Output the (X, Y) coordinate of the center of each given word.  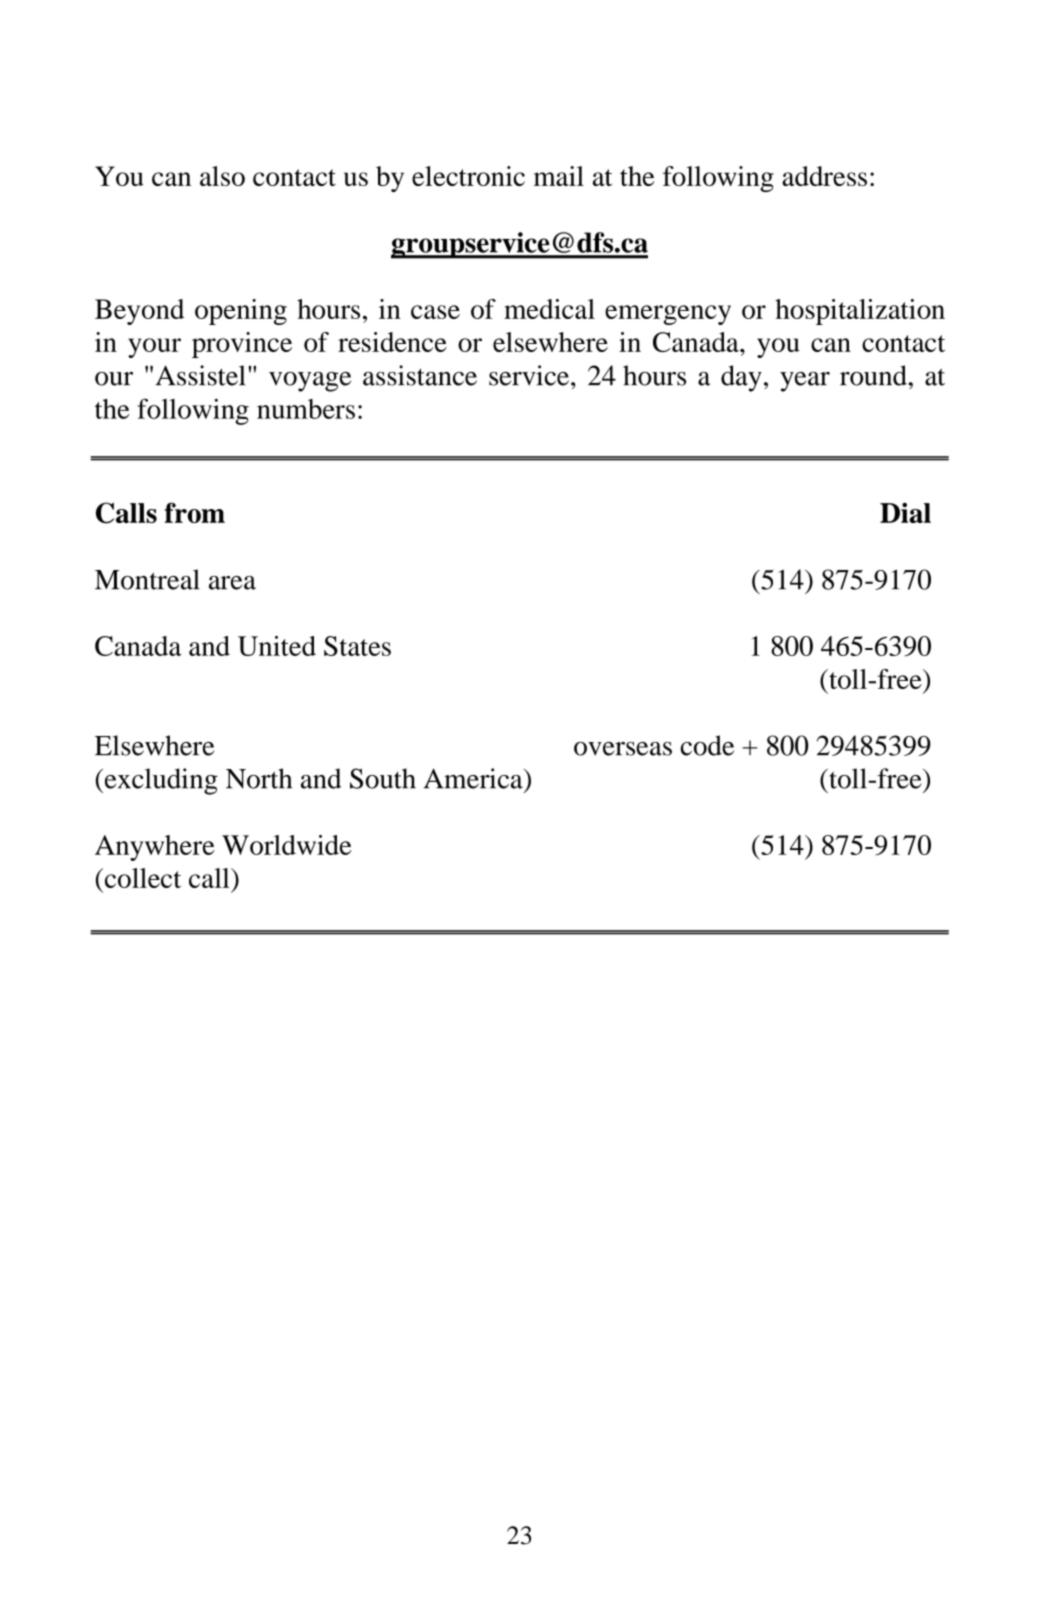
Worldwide (287, 845)
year (805, 382)
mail (559, 176)
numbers (306, 409)
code (707, 745)
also (222, 176)
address (824, 176)
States (357, 646)
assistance (420, 375)
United (277, 646)
